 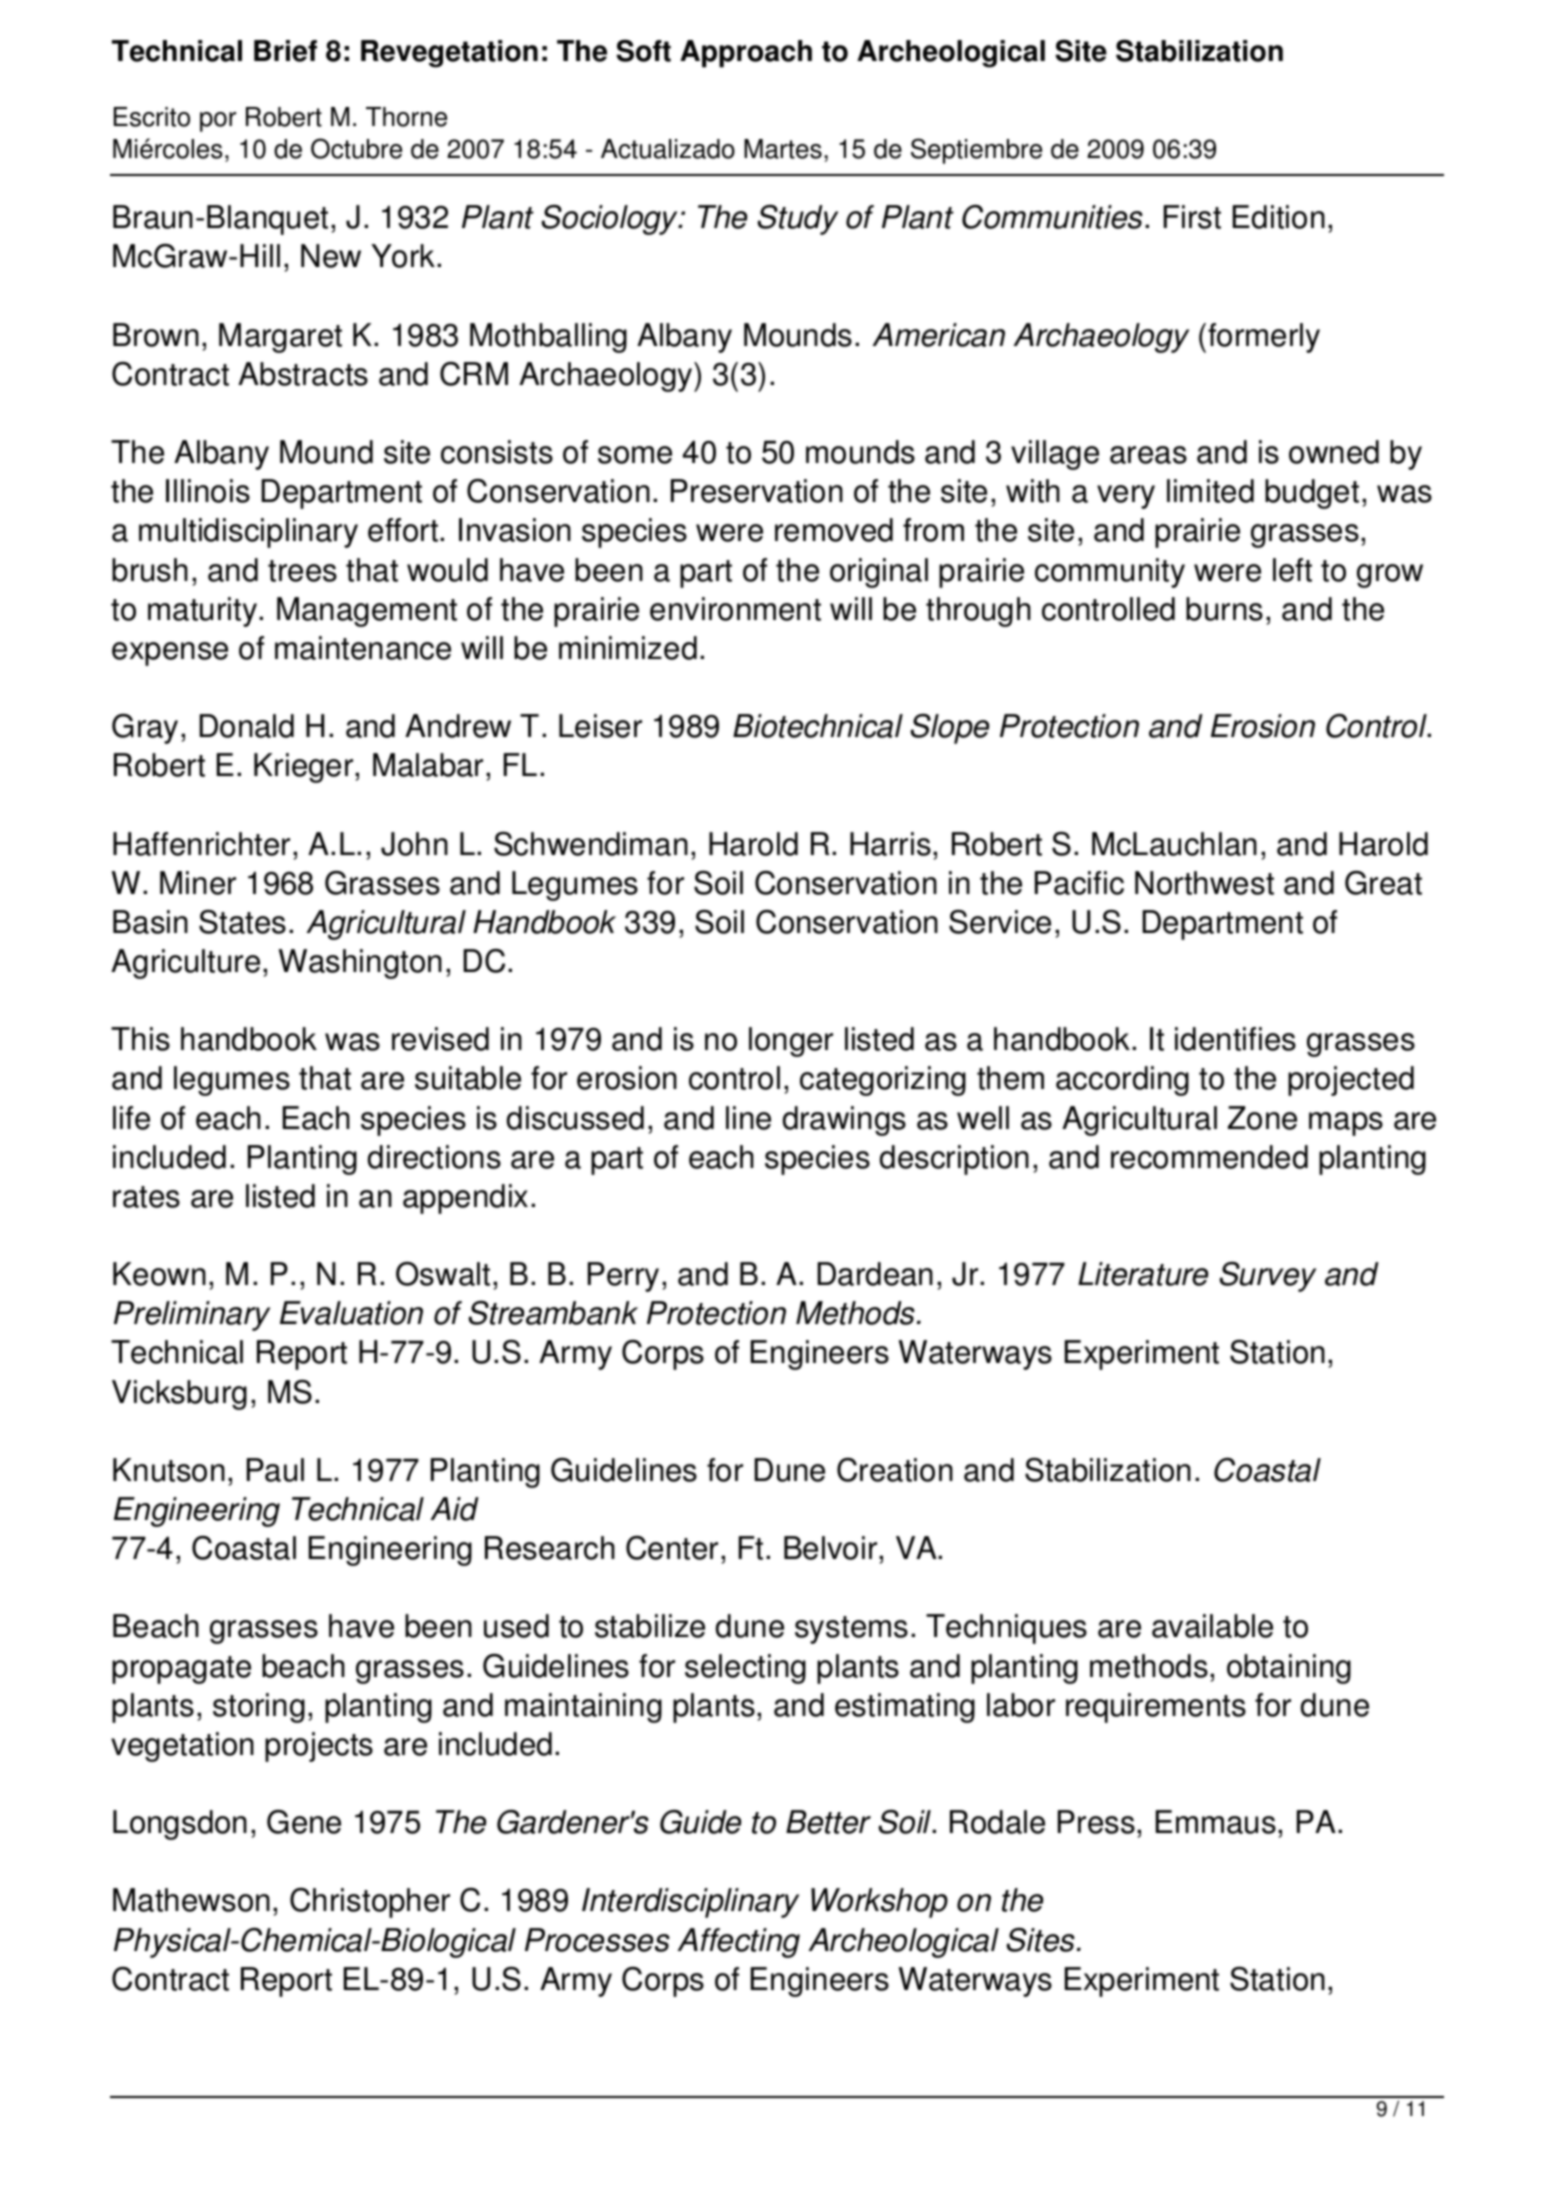 What do you see at coordinates (1235, 1039) in the image?
I see `identifies` at bounding box center [1235, 1039].
